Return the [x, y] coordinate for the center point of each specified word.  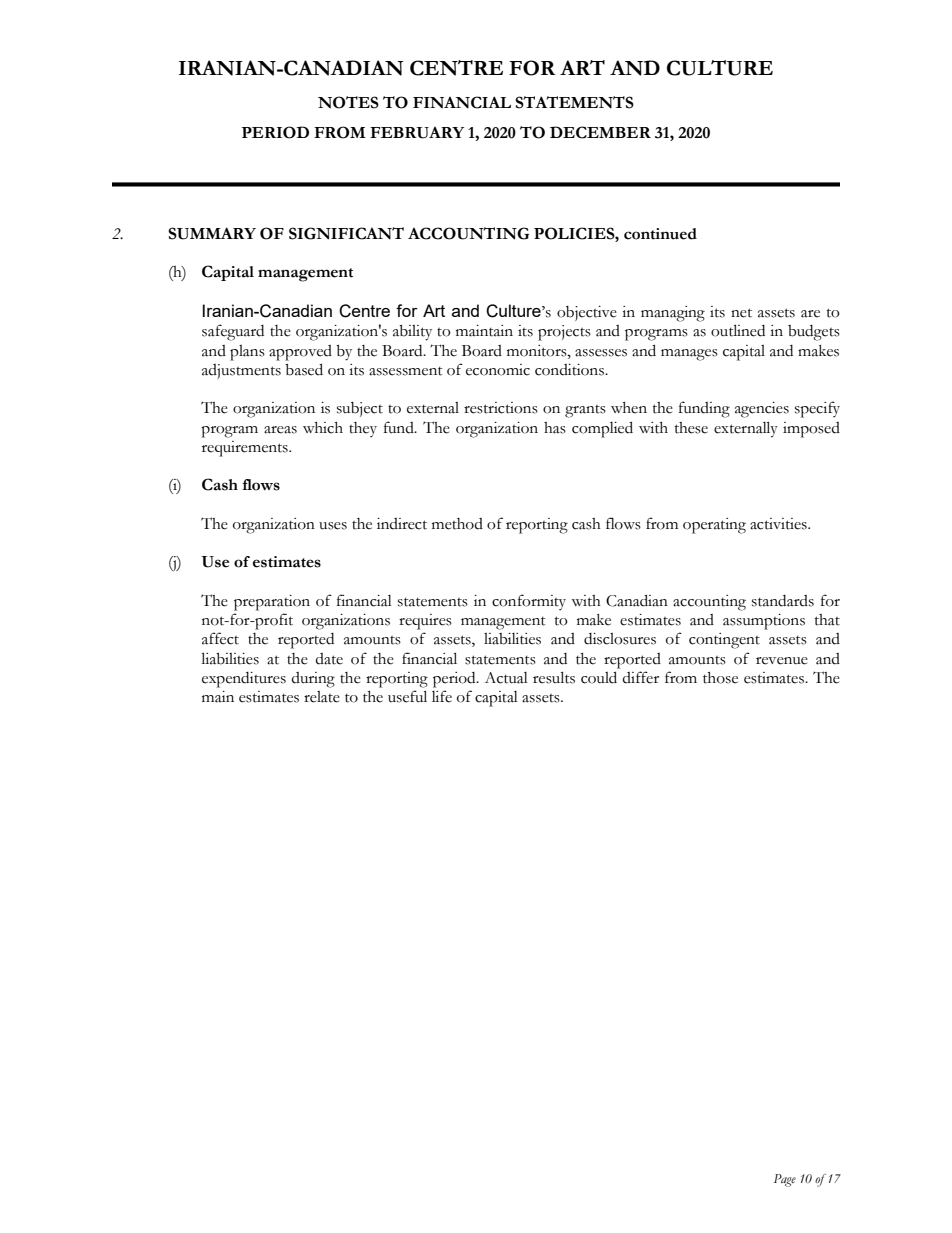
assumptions [764, 622]
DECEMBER [600, 132]
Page [785, 1180]
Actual [506, 678]
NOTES [348, 102]
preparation [272, 603]
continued [660, 234]
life [442, 696]
